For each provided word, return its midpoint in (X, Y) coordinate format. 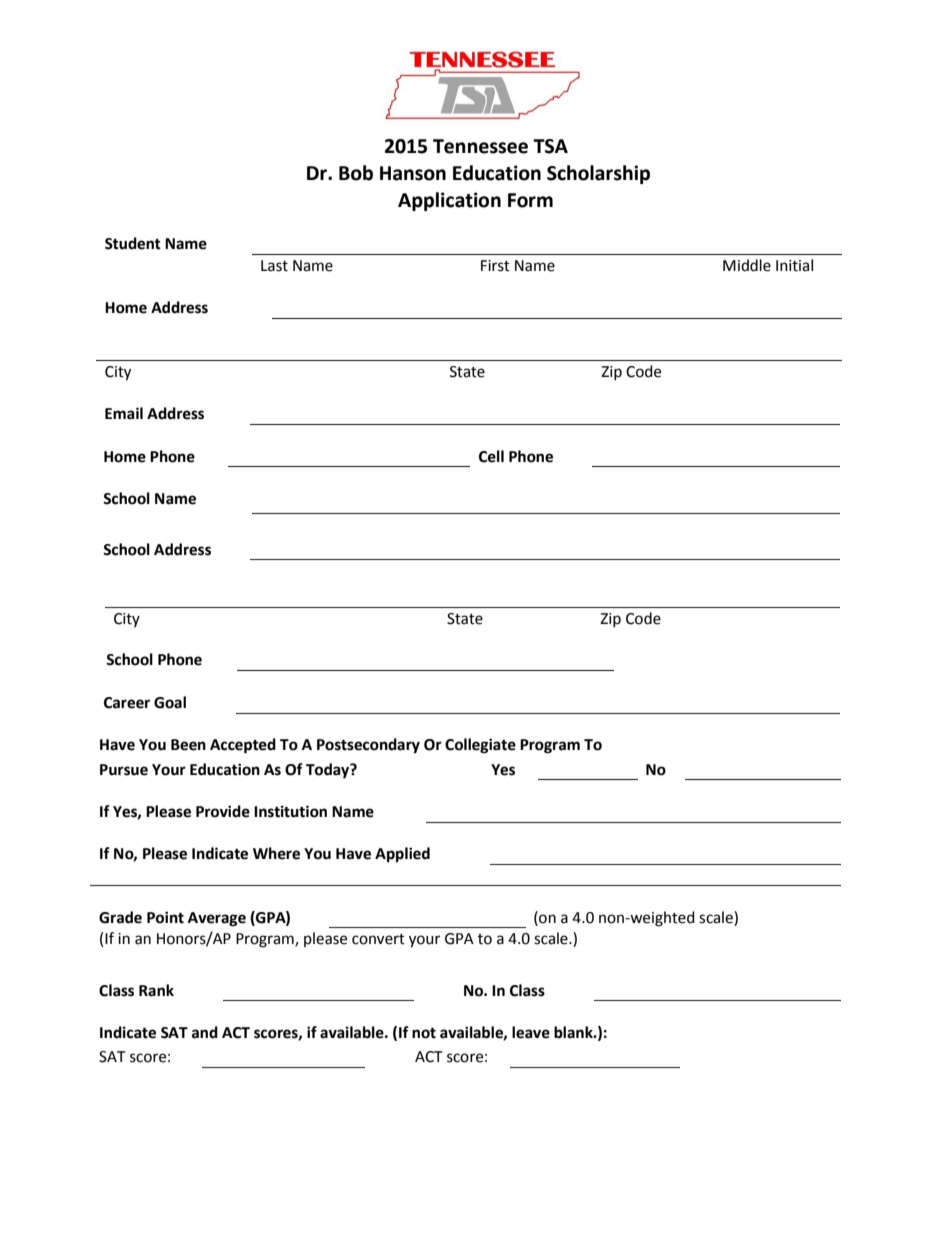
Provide (223, 811)
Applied (402, 855)
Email (124, 413)
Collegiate (480, 746)
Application (449, 201)
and (205, 1032)
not (424, 1033)
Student (133, 243)
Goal (170, 702)
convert (378, 939)
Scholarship (598, 174)
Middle (747, 265)
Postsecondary (368, 746)
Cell (491, 456)
